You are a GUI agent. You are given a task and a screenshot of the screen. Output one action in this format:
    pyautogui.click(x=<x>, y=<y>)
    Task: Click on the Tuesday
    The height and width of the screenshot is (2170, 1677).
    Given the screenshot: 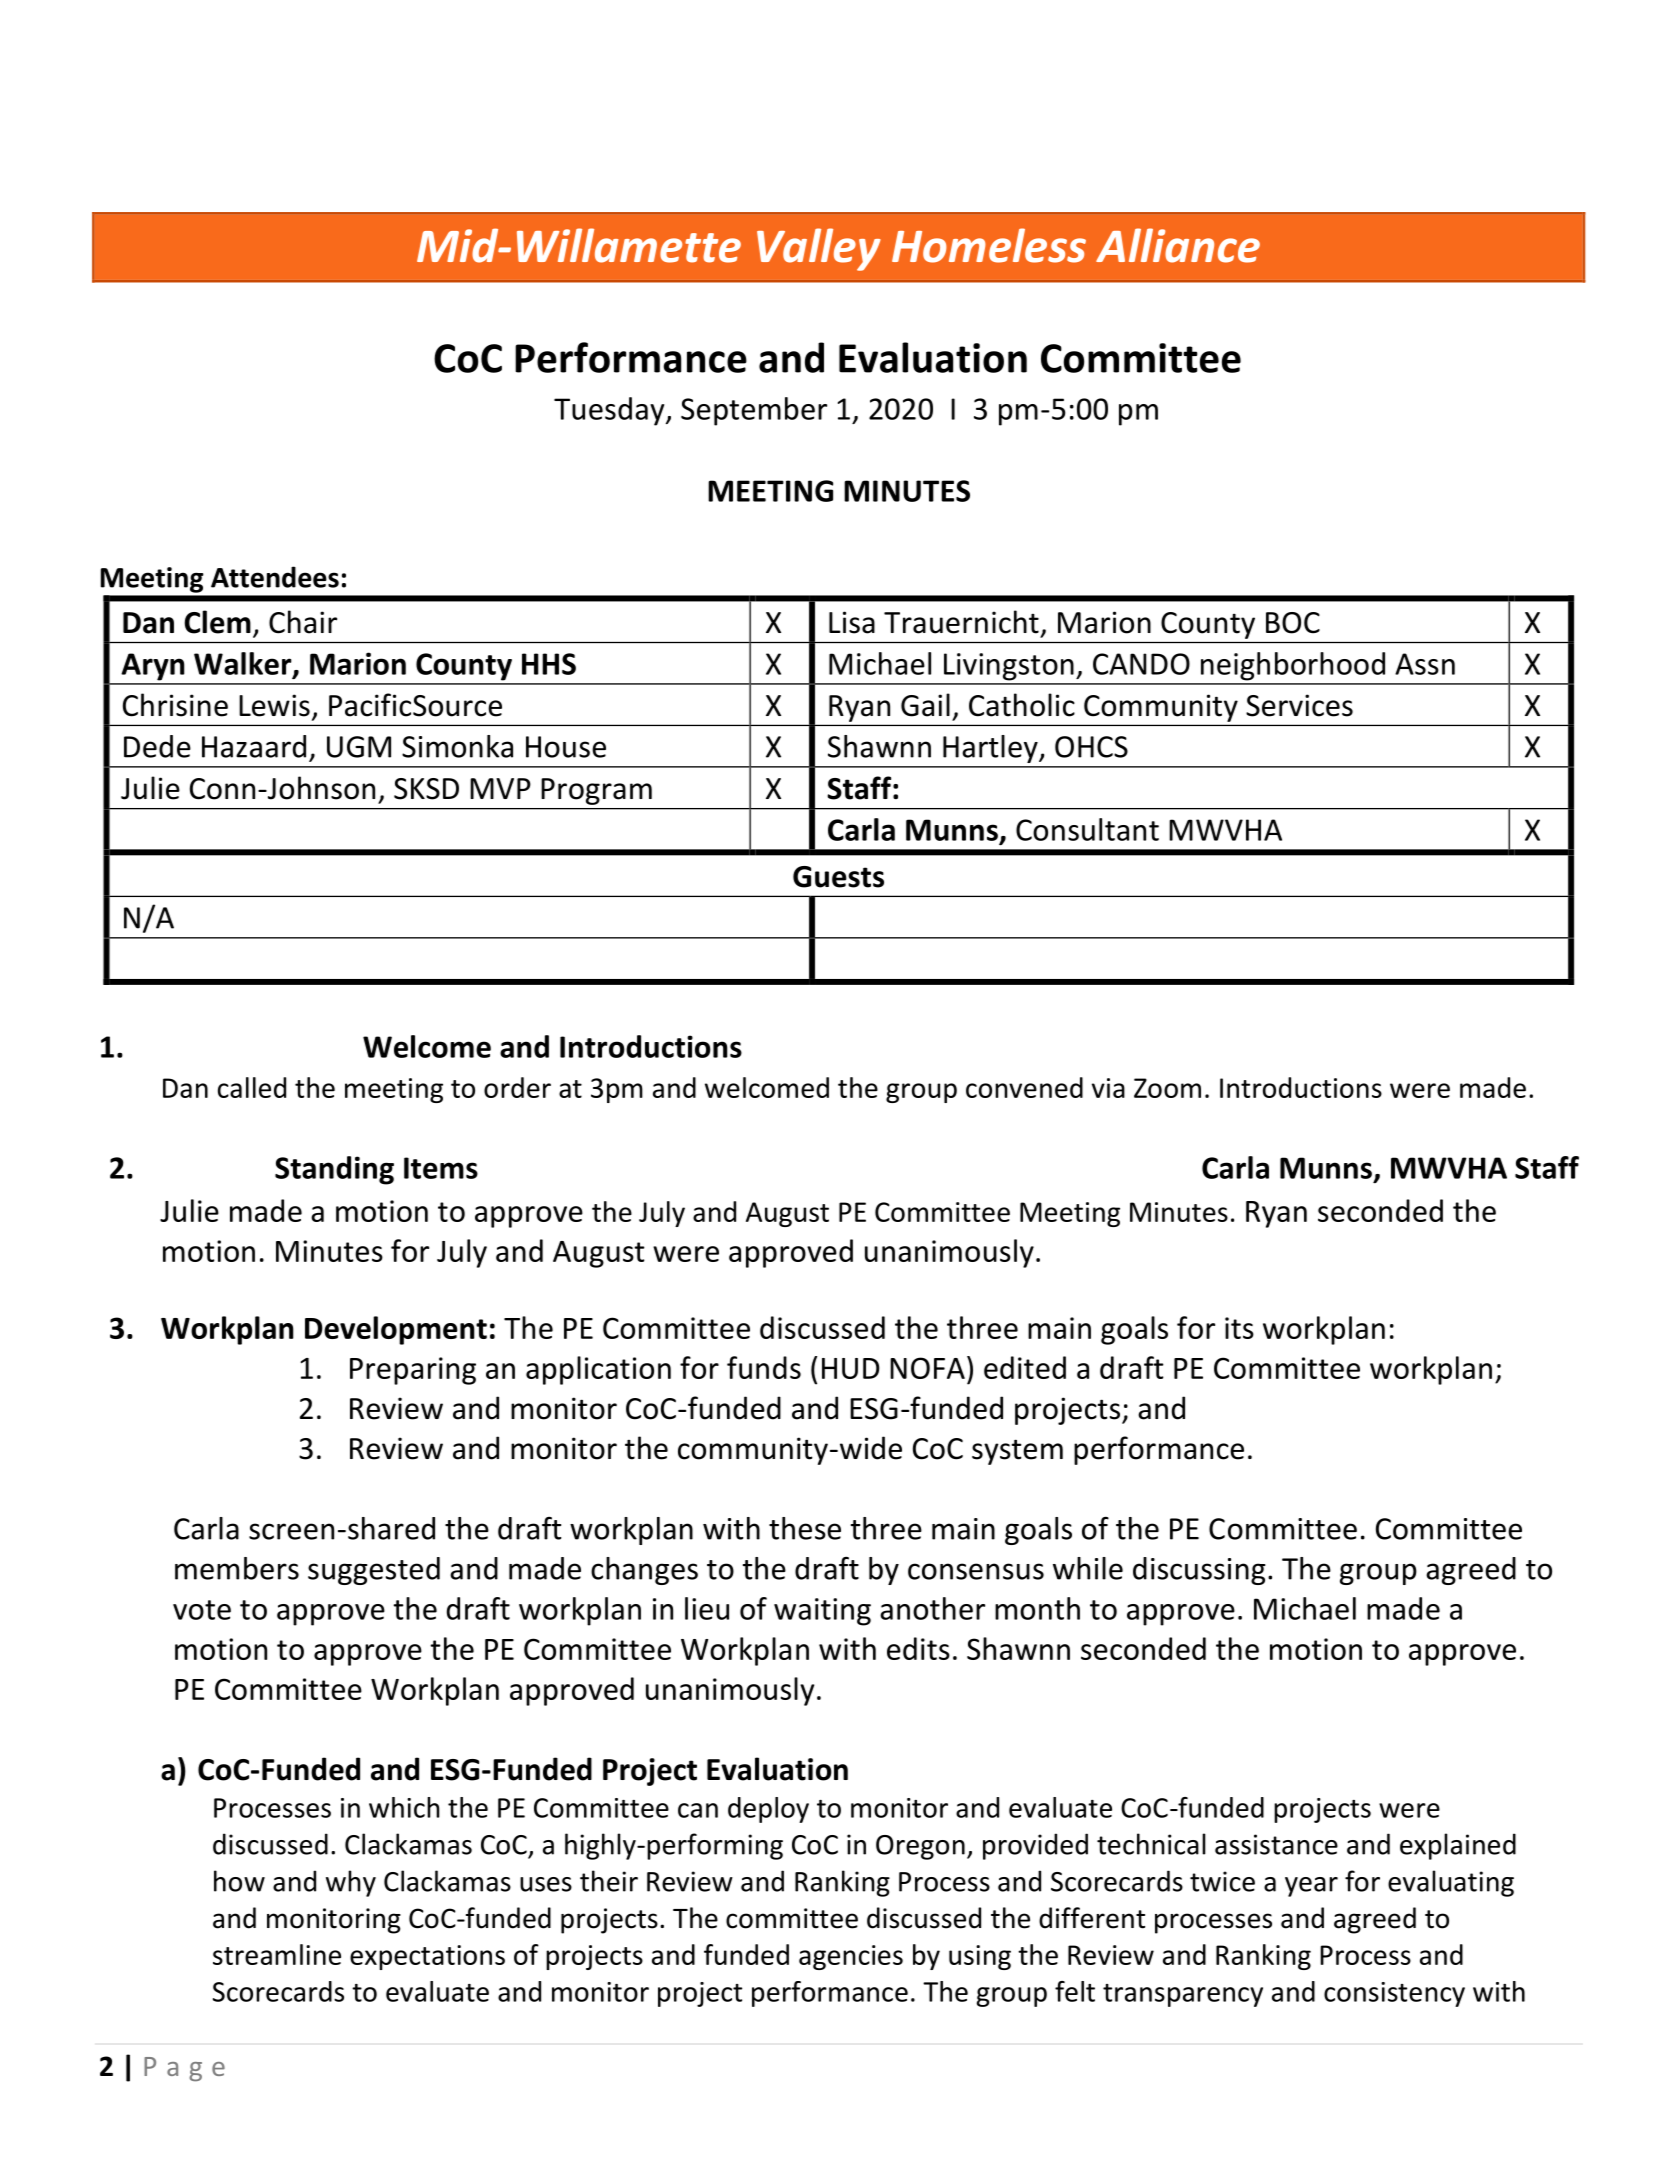 What is the action you would take?
    pyautogui.click(x=610, y=411)
